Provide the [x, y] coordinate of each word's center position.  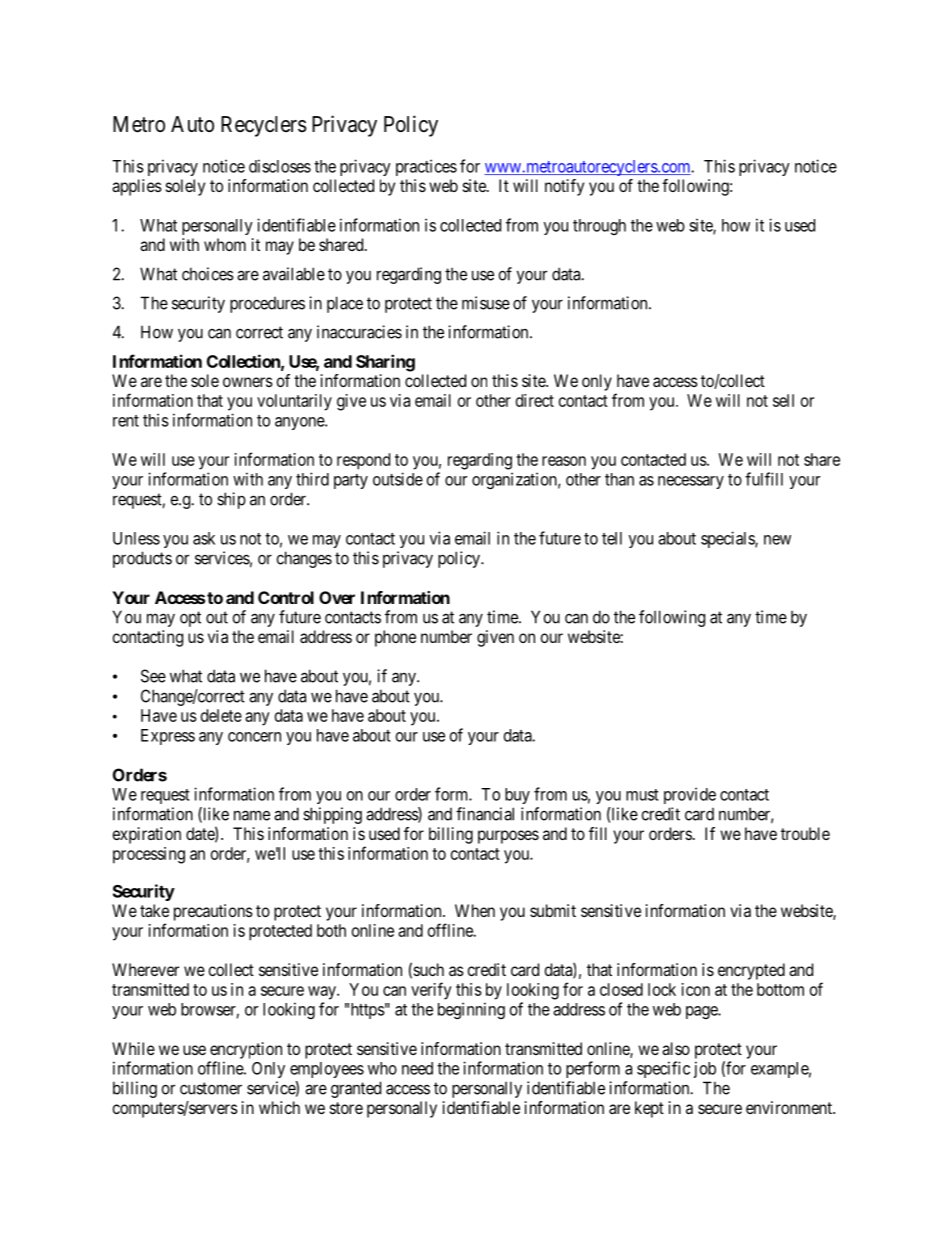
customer [211, 1088]
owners [248, 382]
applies [137, 187]
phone [395, 638]
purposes [508, 837]
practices [426, 167]
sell [783, 400]
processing [149, 855]
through [599, 227]
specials [728, 539]
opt [190, 619]
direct [535, 400]
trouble [805, 833]
